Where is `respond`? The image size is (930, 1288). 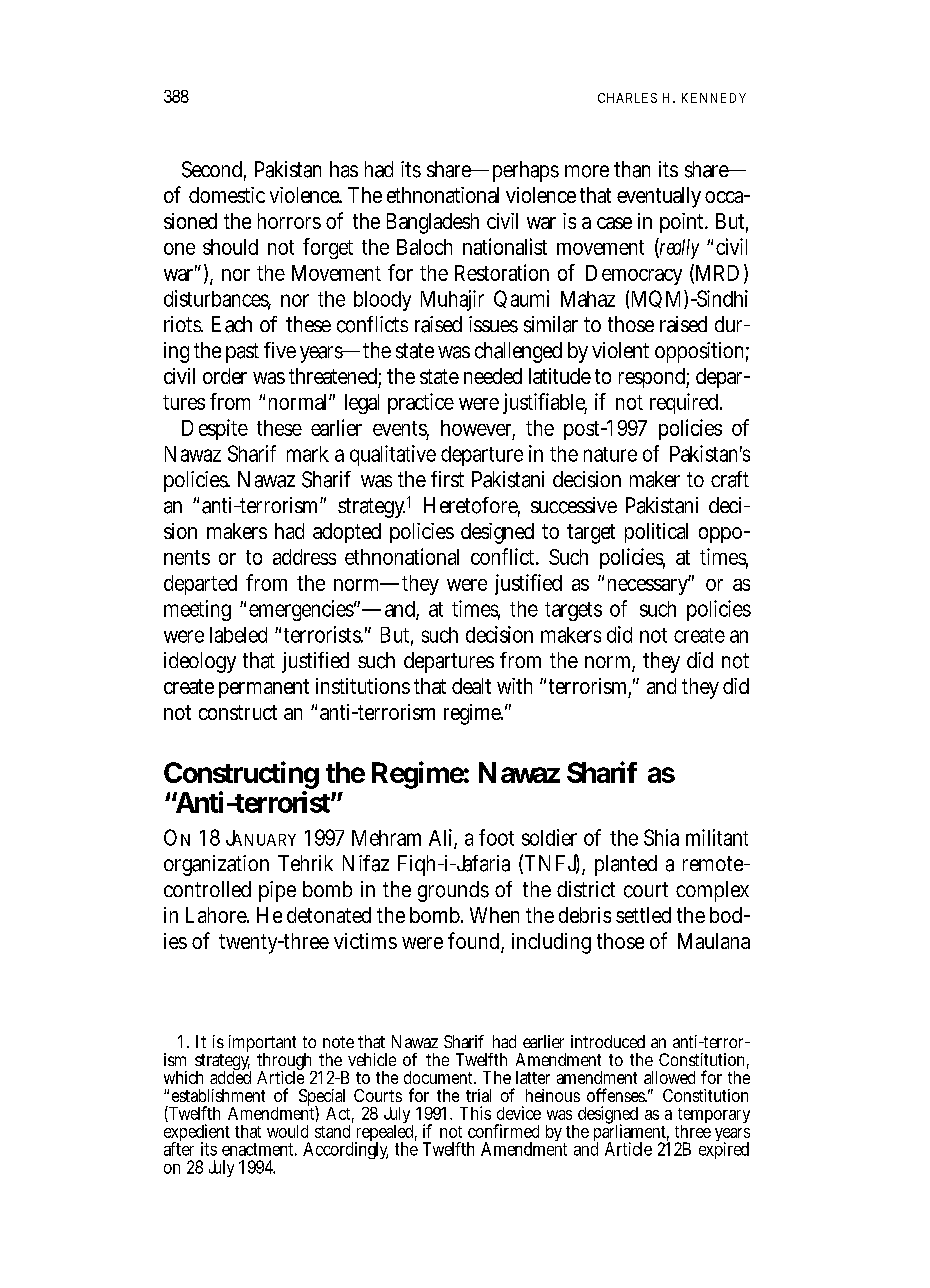
respond is located at coordinates (654, 378).
